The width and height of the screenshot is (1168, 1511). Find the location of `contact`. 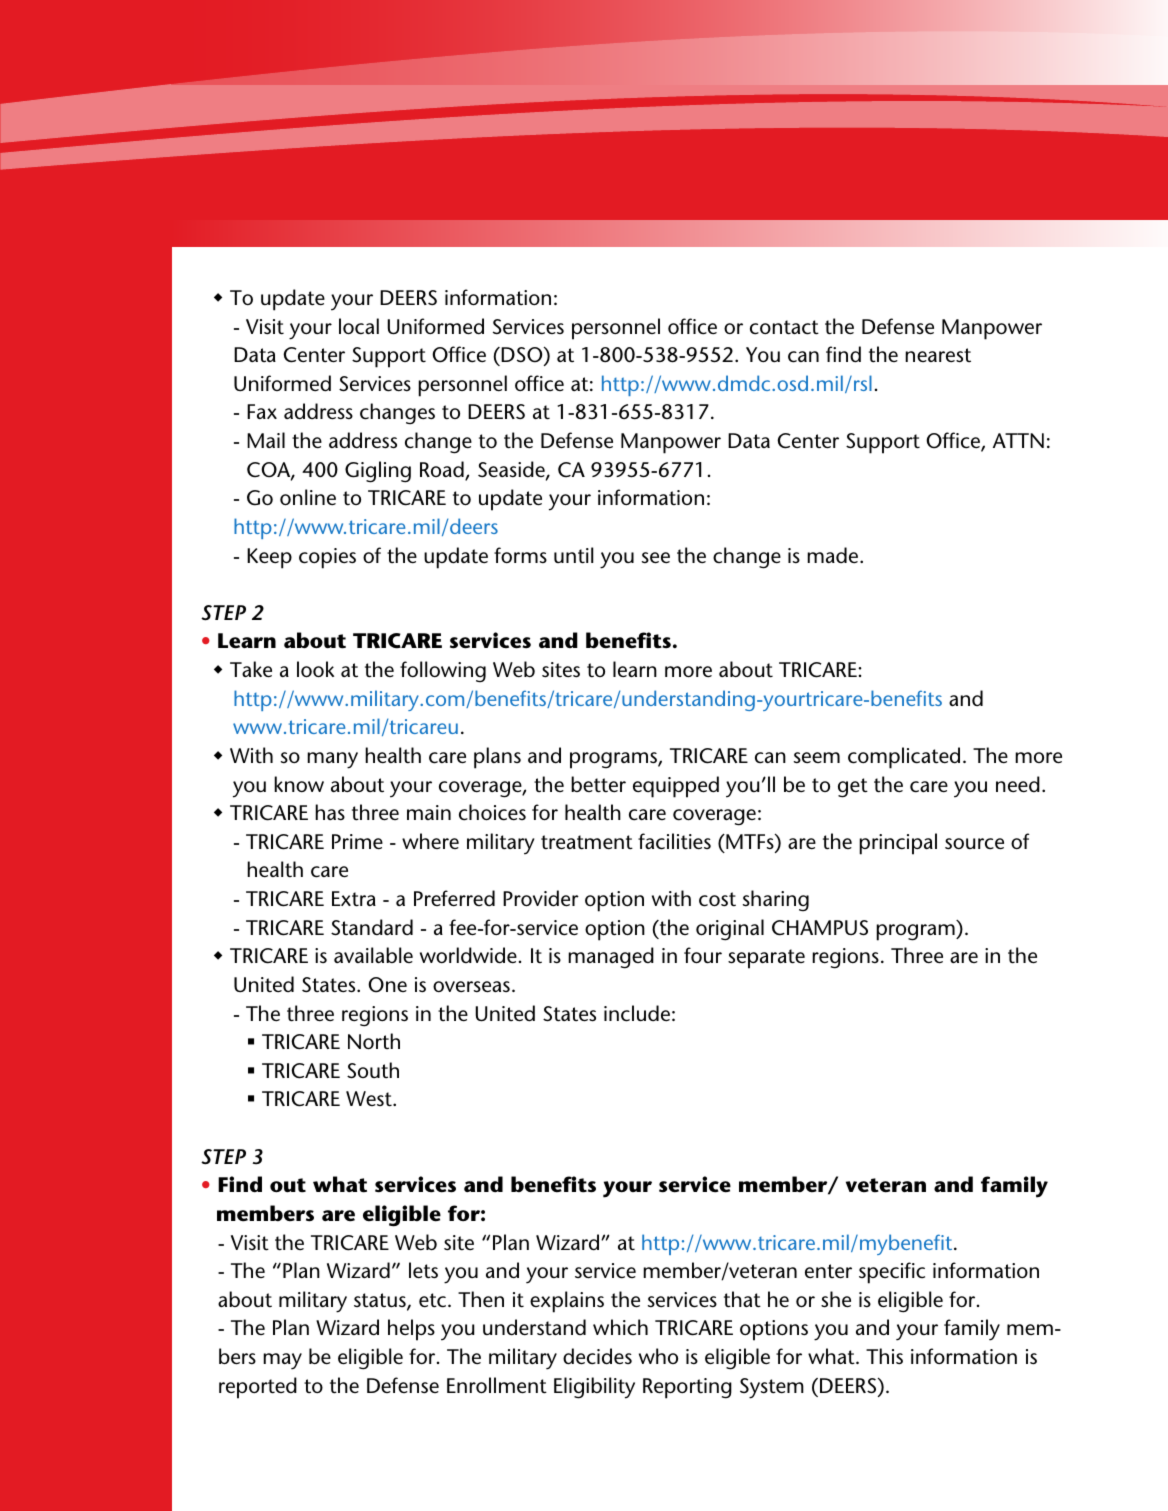

contact is located at coordinates (784, 327).
